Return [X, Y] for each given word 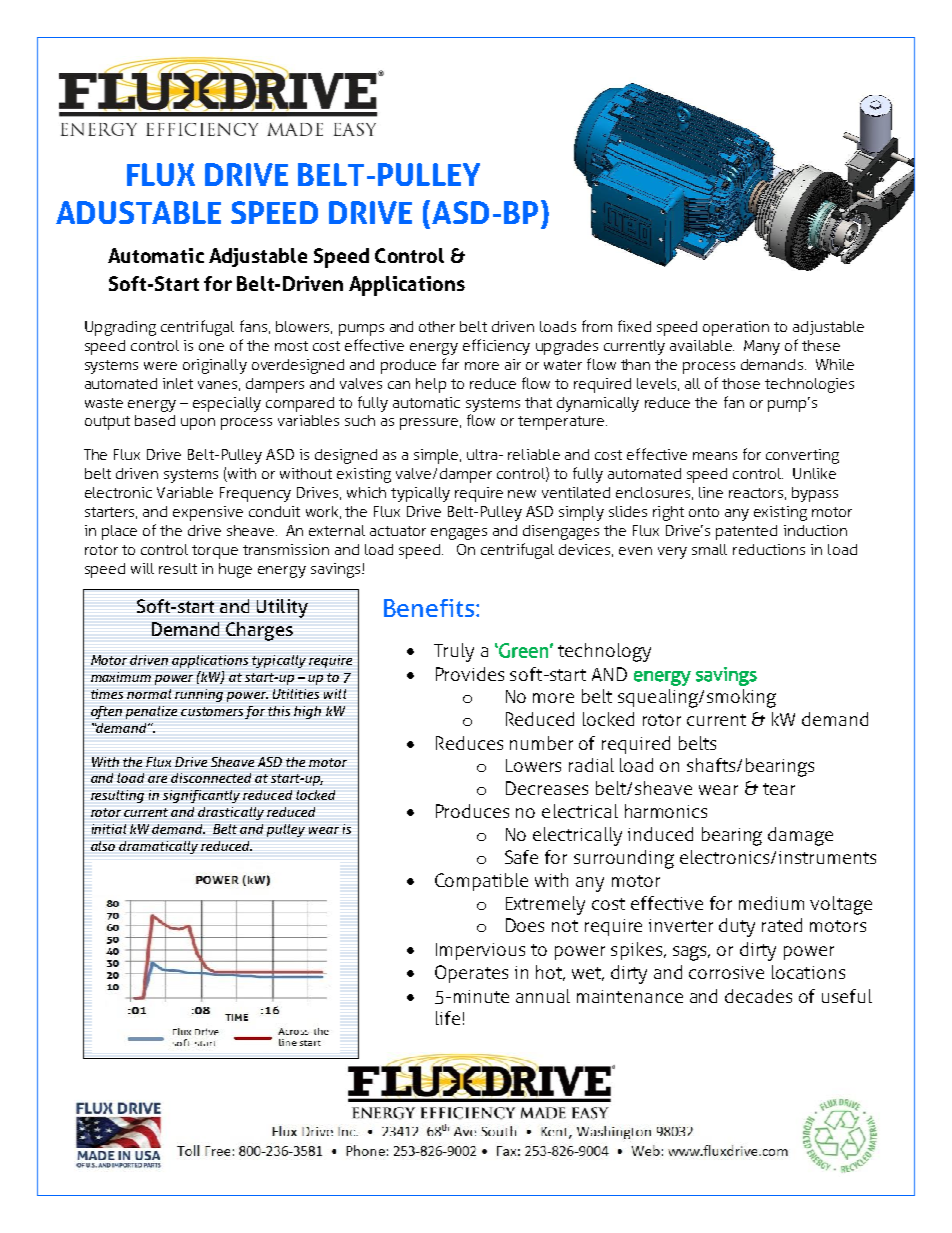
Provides [470, 674]
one [211, 347]
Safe [521, 857]
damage [800, 836]
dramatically [158, 847]
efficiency [496, 347]
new [522, 494]
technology [604, 652]
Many [762, 347]
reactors [756, 493]
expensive [208, 513]
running [199, 695]
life [448, 1018]
